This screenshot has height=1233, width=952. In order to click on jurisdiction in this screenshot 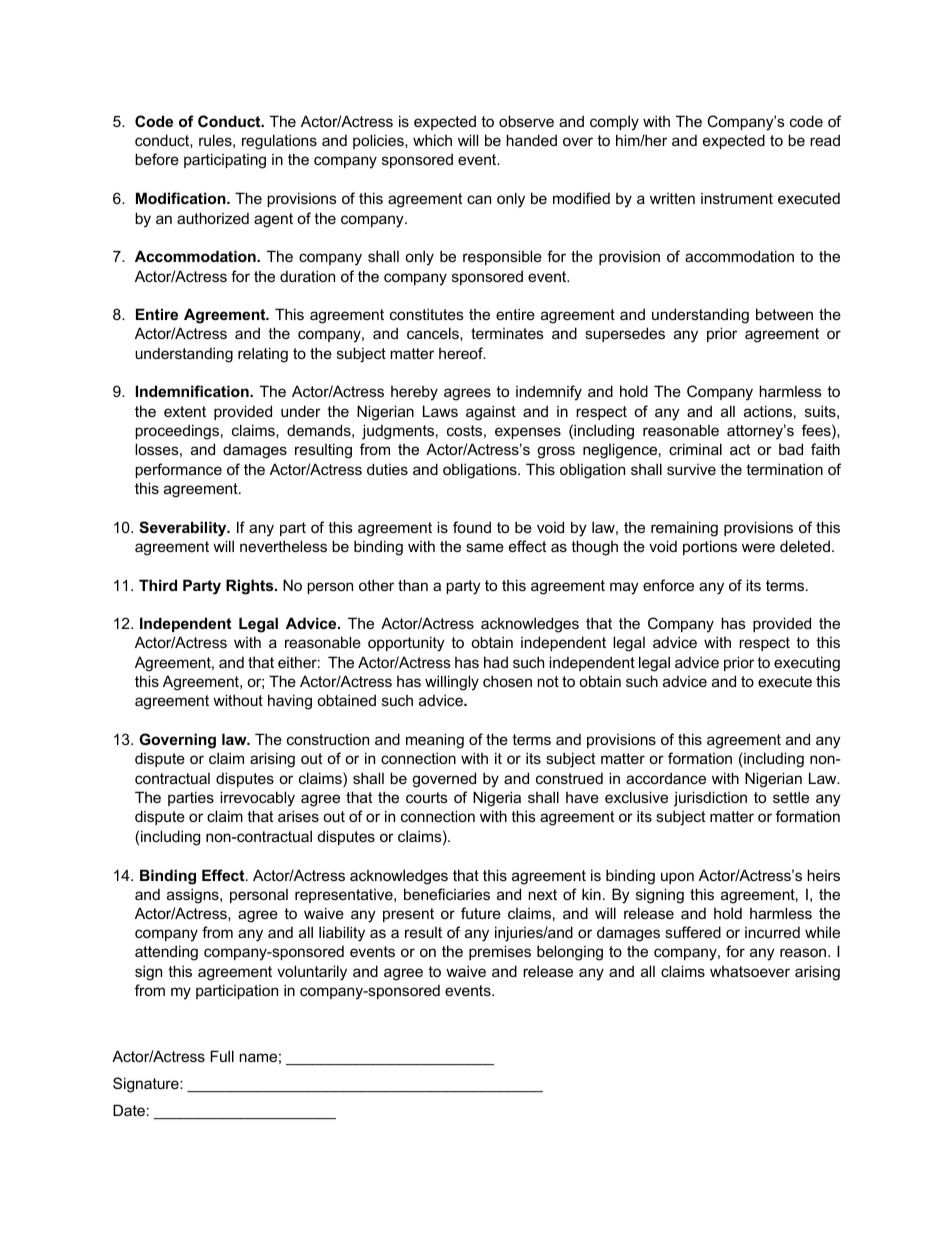, I will do `click(710, 799)`.
